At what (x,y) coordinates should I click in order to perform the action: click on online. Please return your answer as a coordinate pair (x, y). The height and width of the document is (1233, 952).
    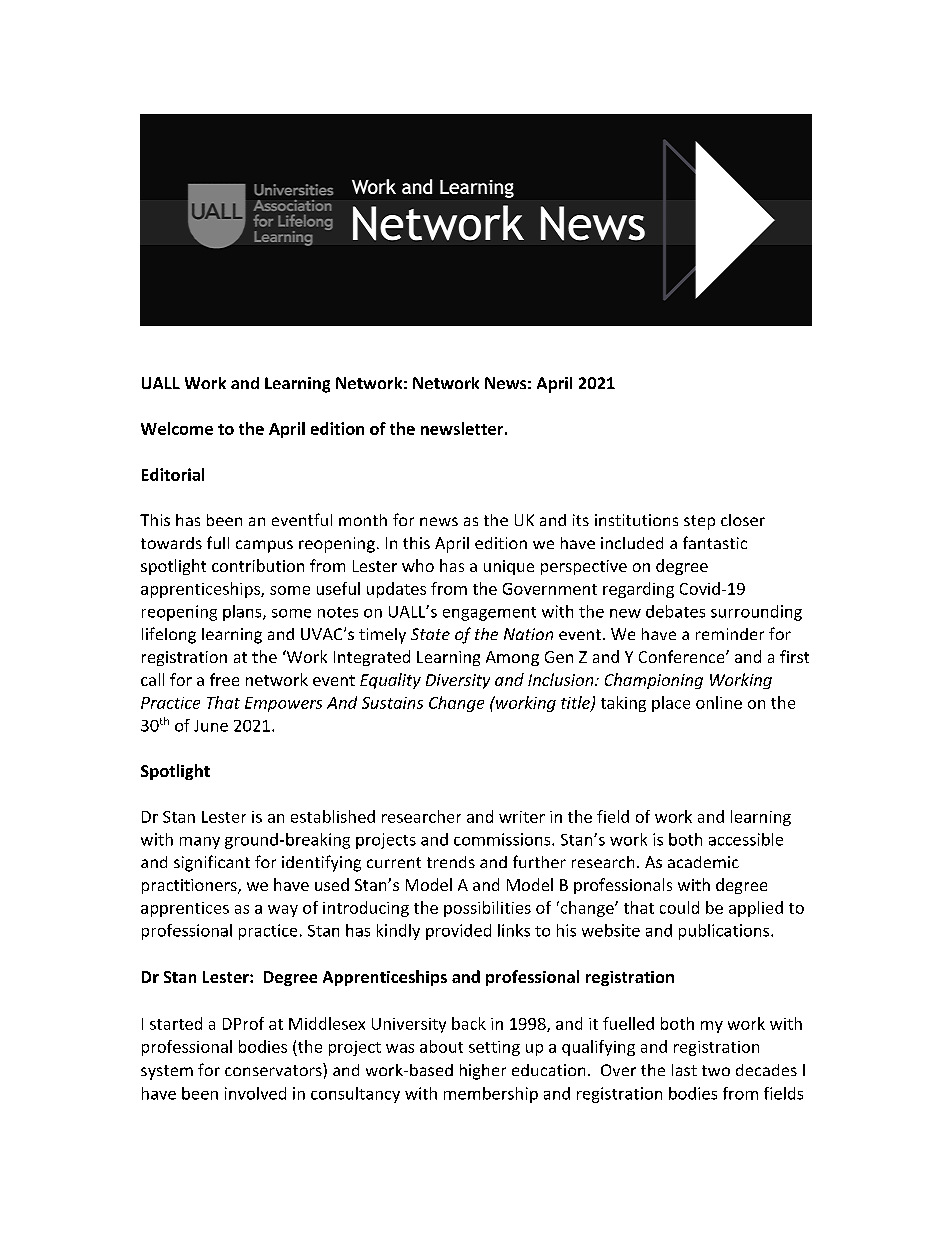
    Looking at the image, I should click on (719, 702).
